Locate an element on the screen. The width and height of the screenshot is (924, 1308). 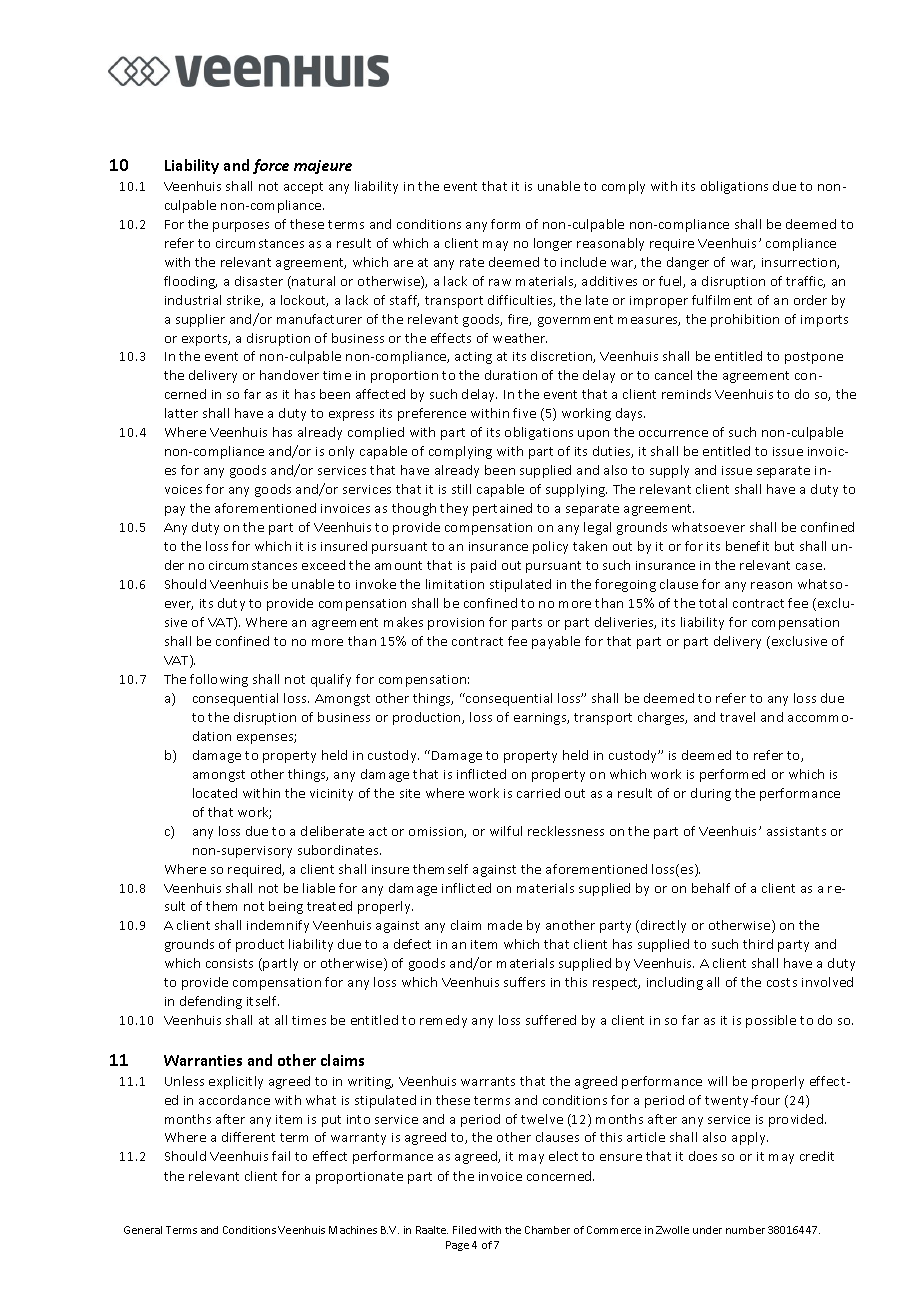
following is located at coordinates (219, 680).
